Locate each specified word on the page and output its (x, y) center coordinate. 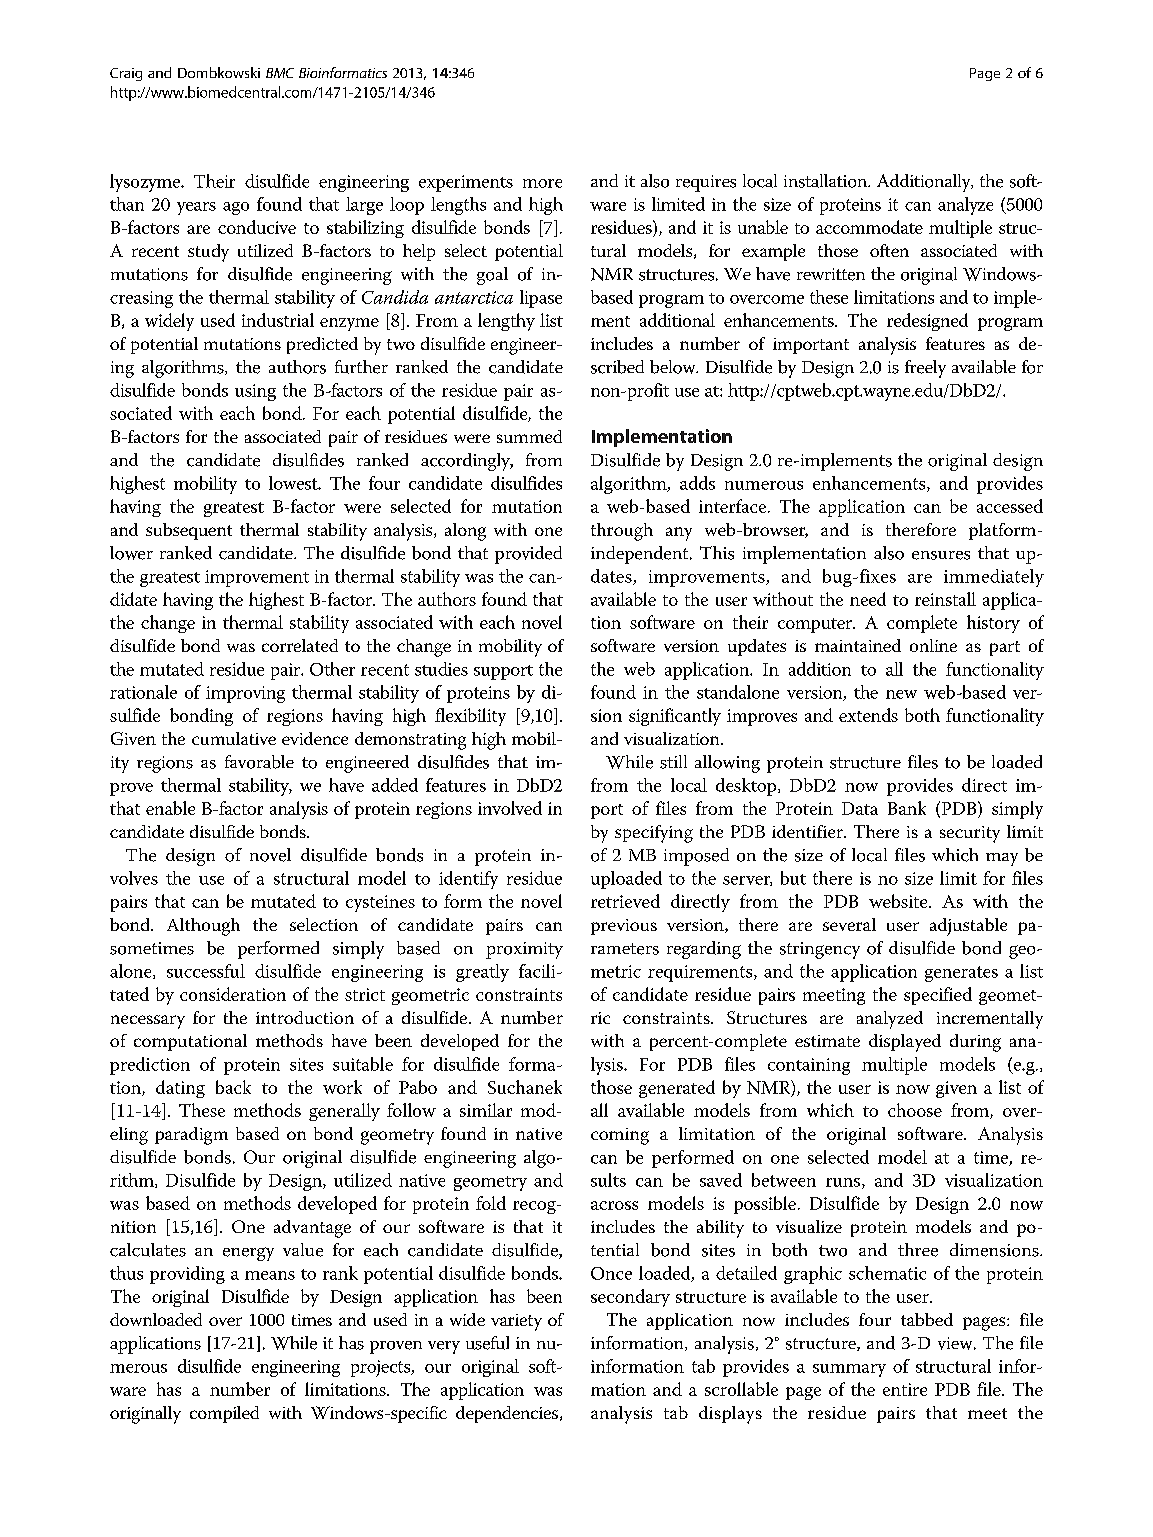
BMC (280, 73)
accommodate (869, 227)
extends (868, 715)
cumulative (234, 738)
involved (510, 808)
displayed (905, 1043)
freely (925, 369)
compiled (224, 1414)
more (542, 183)
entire (905, 1389)
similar (486, 1110)
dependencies (507, 1414)
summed (529, 436)
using (255, 392)
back (233, 1087)
